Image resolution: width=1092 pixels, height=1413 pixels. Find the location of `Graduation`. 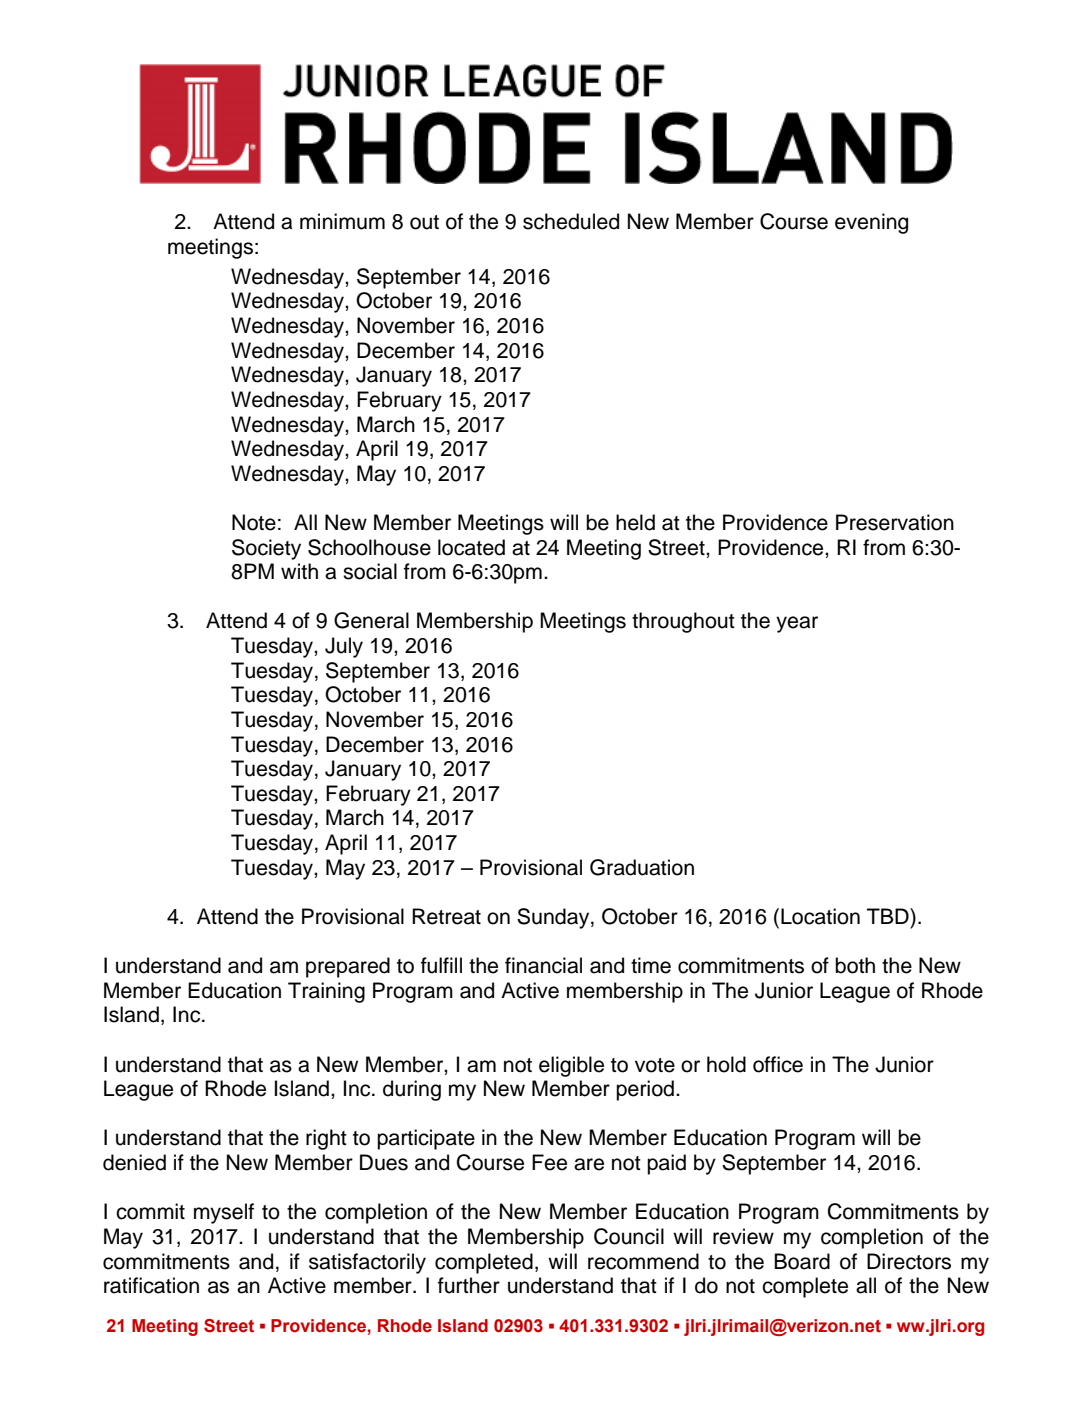

Graduation is located at coordinates (642, 867).
